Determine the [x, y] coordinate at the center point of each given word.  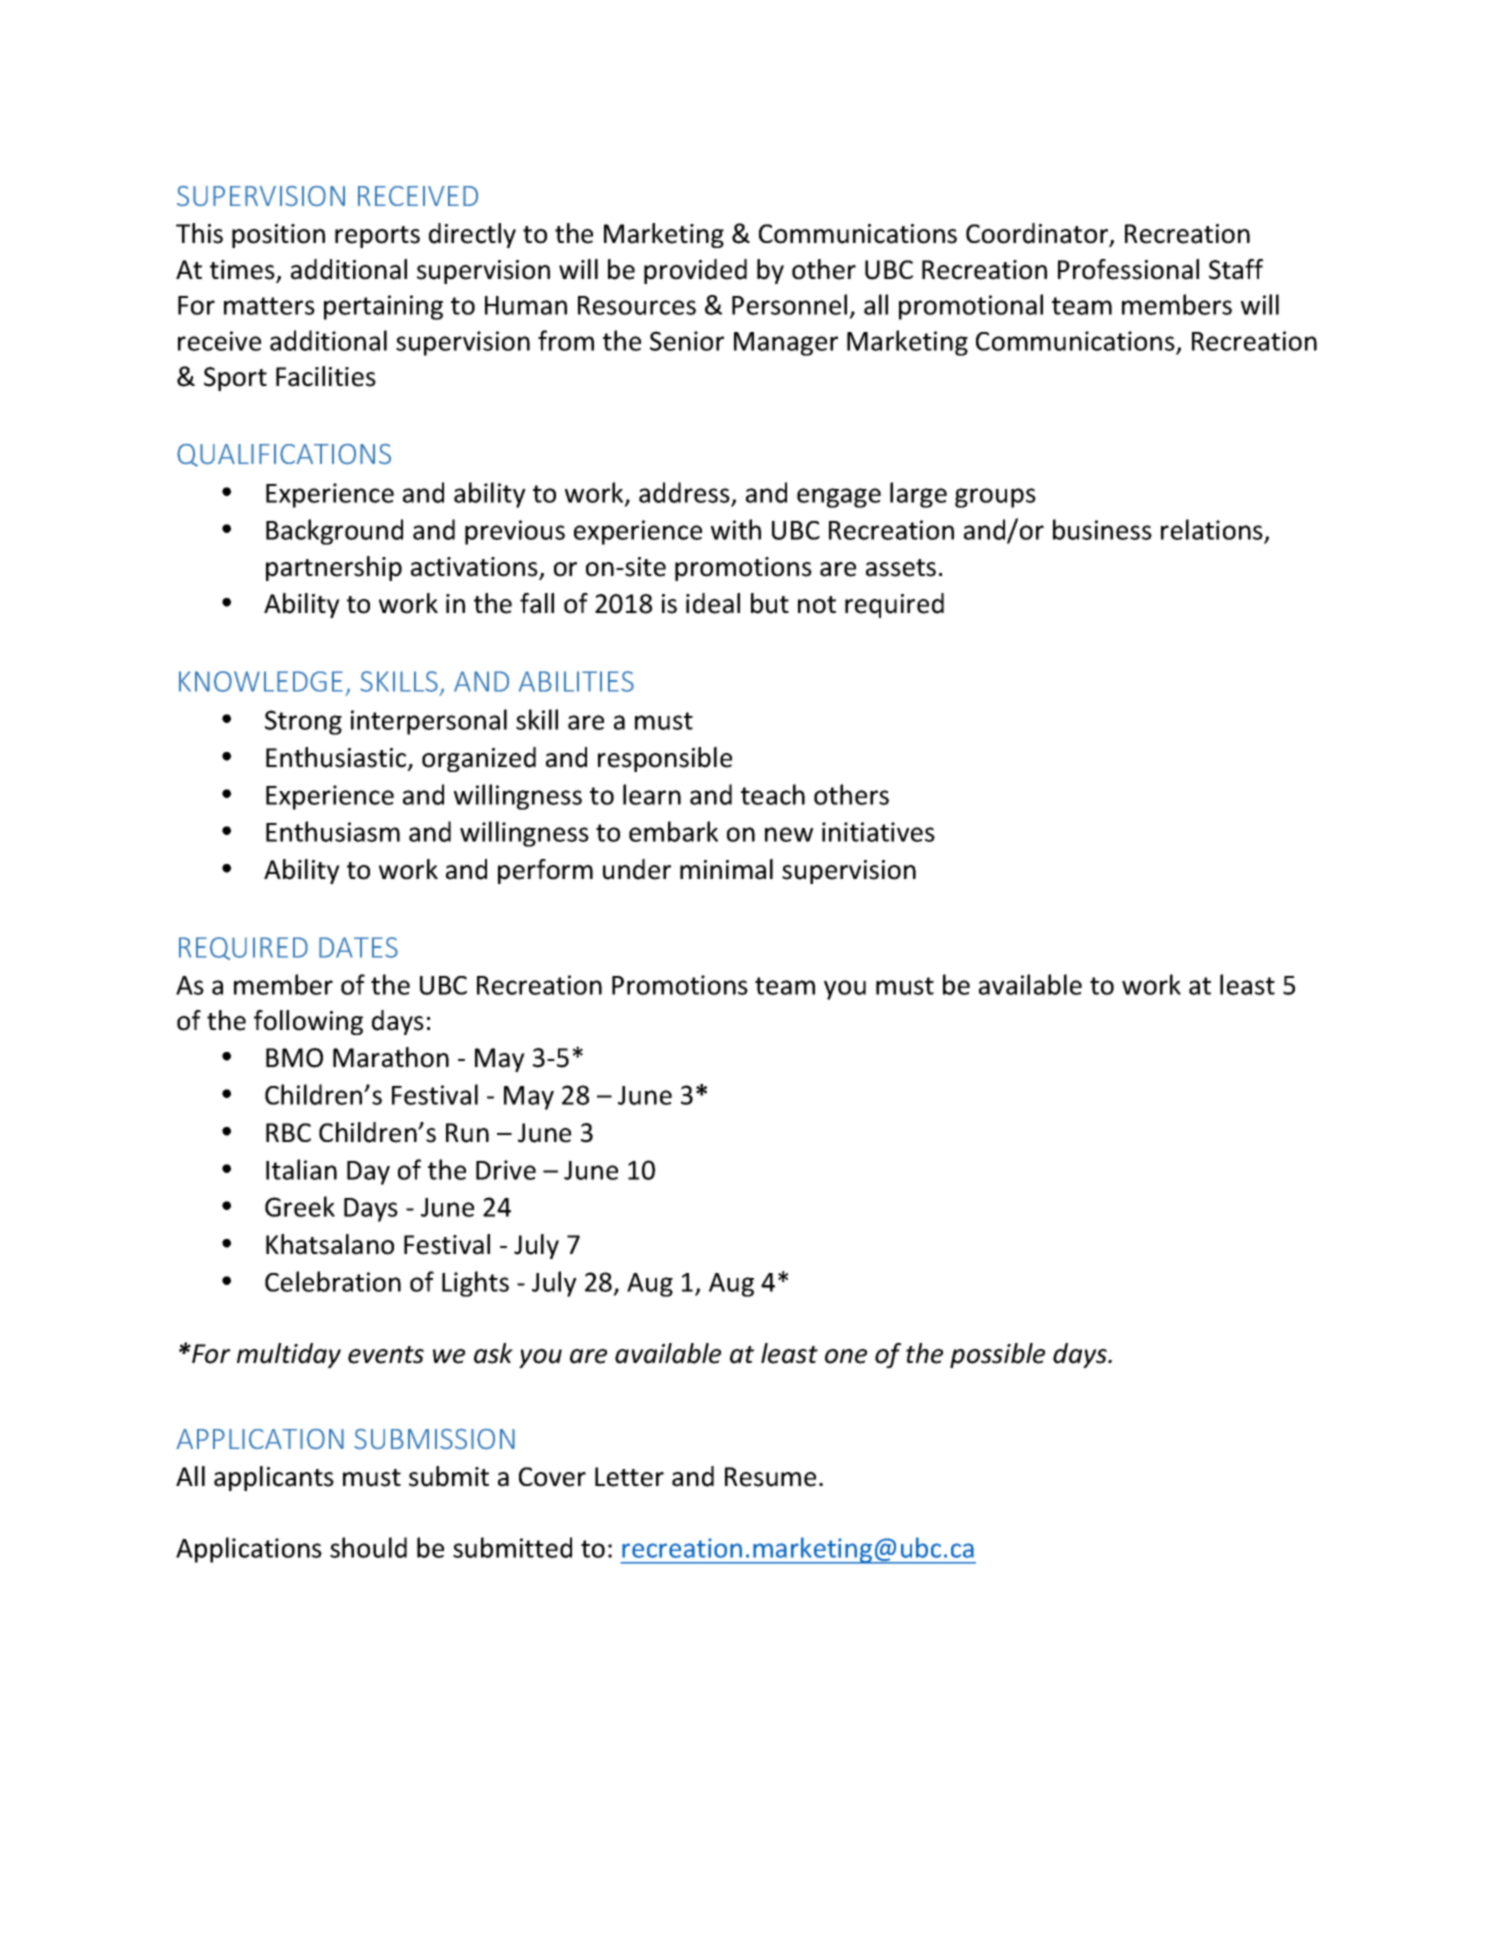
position [278, 236]
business [1102, 529]
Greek [300, 1206]
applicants [274, 1478]
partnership [334, 568]
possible [997, 1355]
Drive [506, 1170]
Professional [1128, 269]
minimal [726, 869]
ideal [713, 603]
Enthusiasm [333, 831]
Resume [770, 1477]
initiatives [878, 832]
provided [695, 271]
